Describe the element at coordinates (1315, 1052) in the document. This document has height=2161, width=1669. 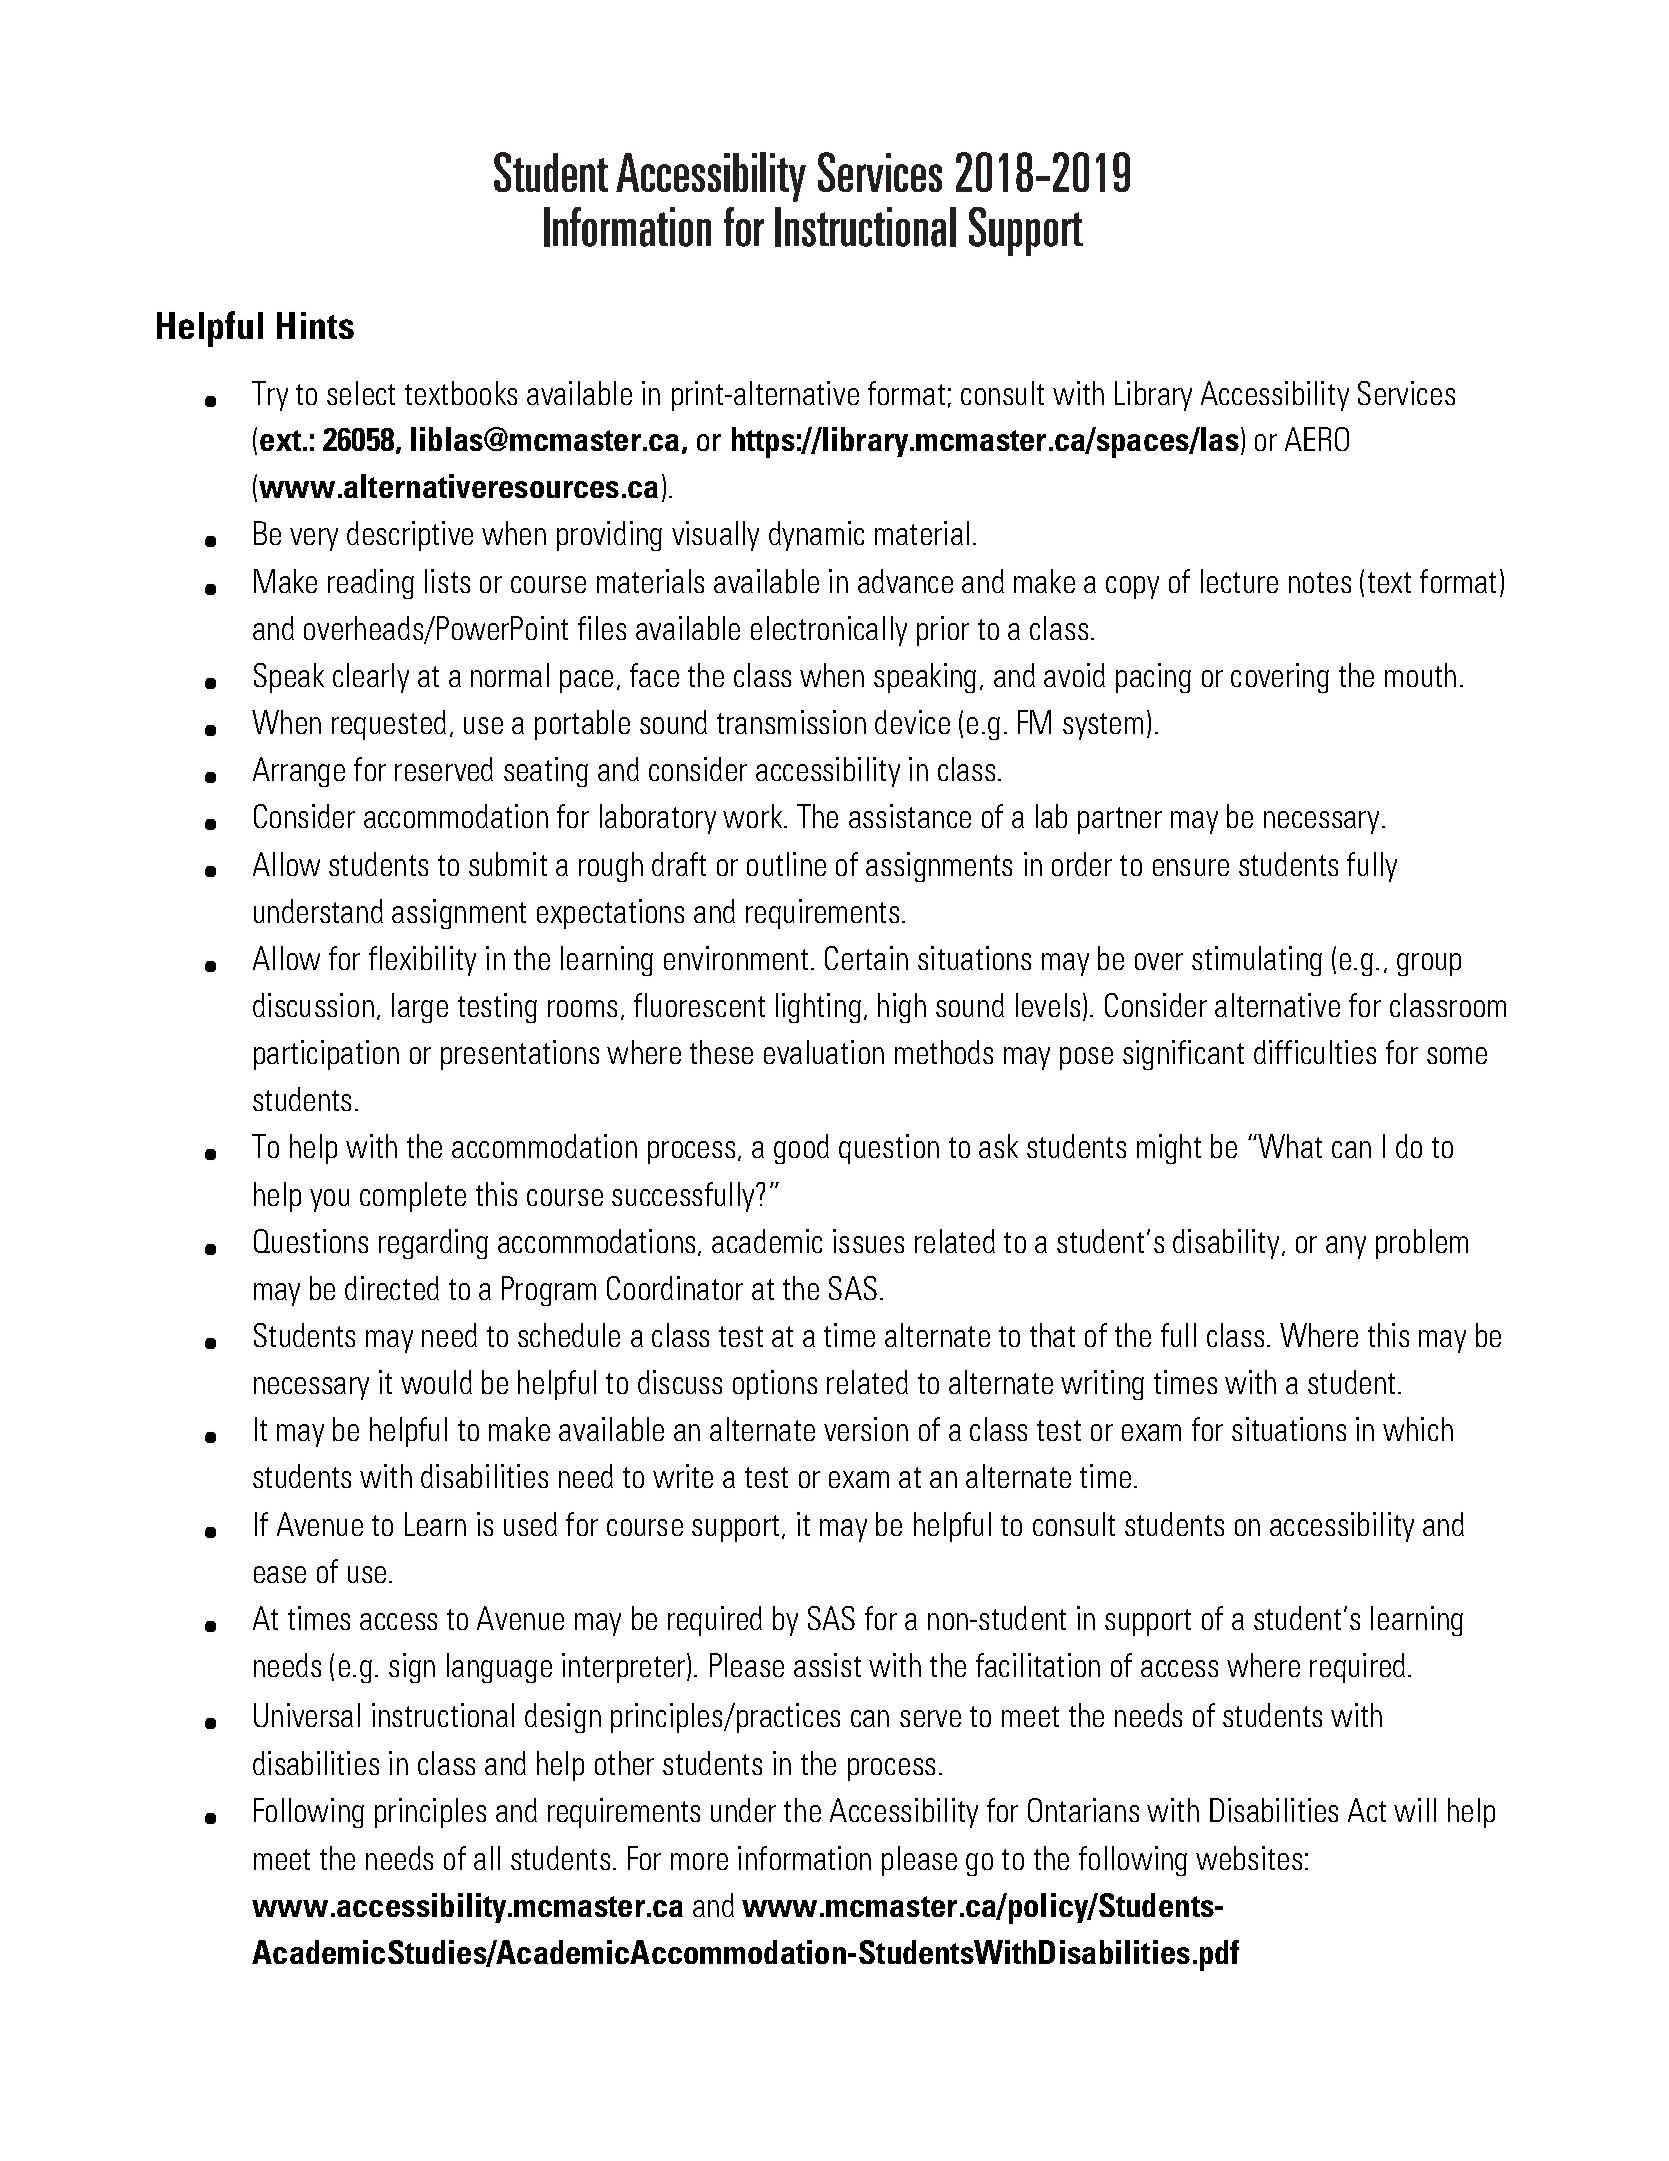
I see `difficulties` at that location.
